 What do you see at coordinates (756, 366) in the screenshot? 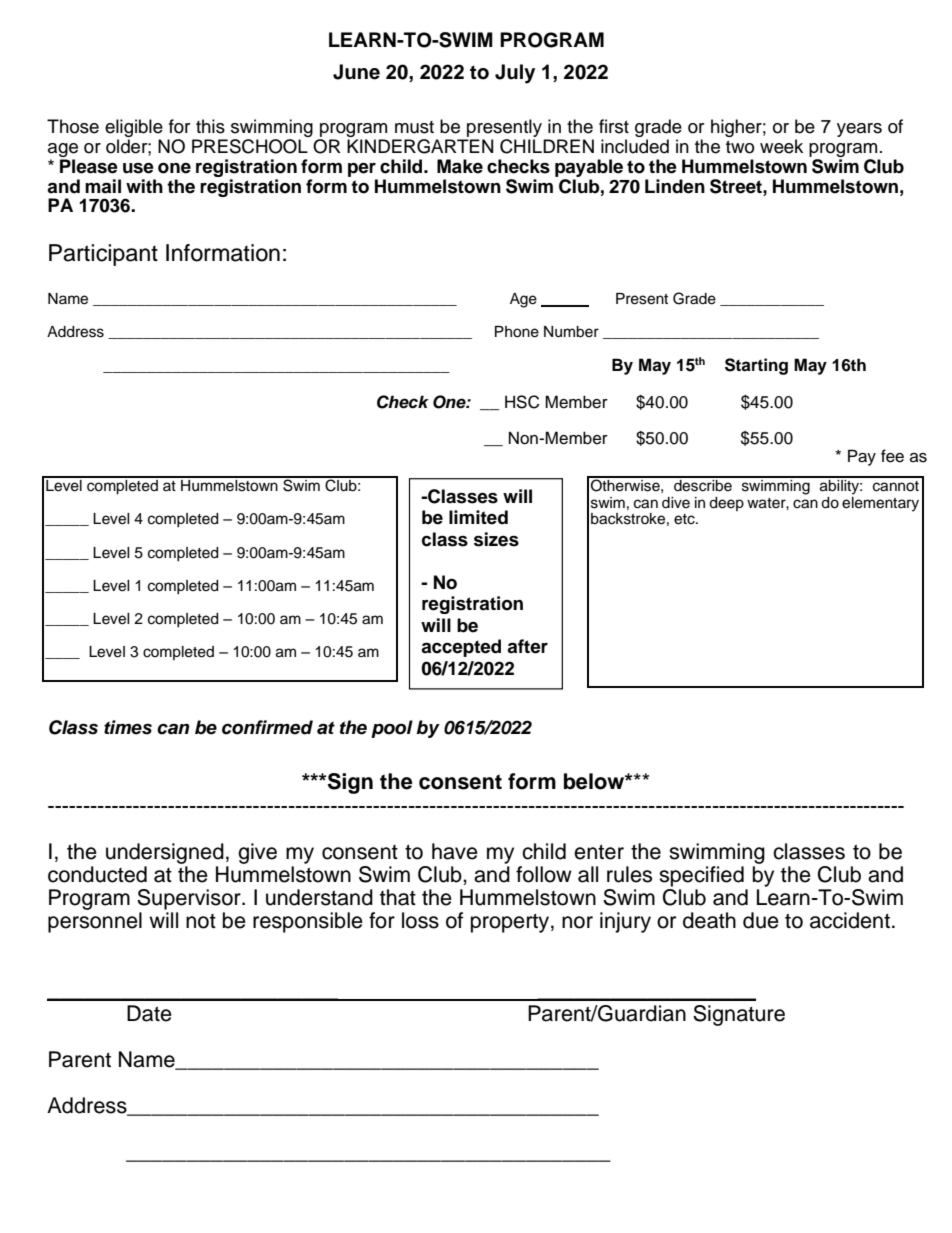
I see `Starting` at bounding box center [756, 366].
